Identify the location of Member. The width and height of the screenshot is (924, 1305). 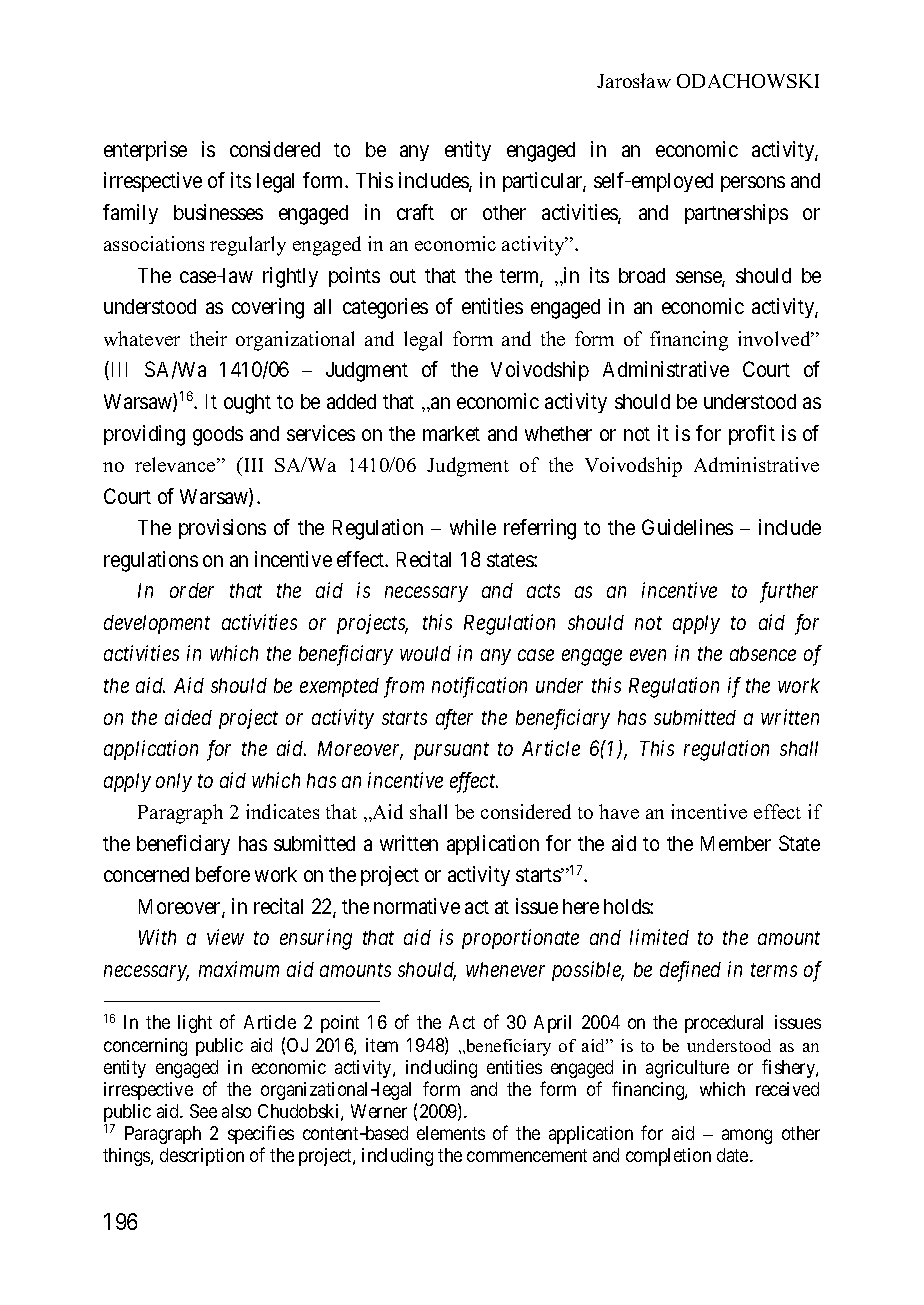
(736, 843).
